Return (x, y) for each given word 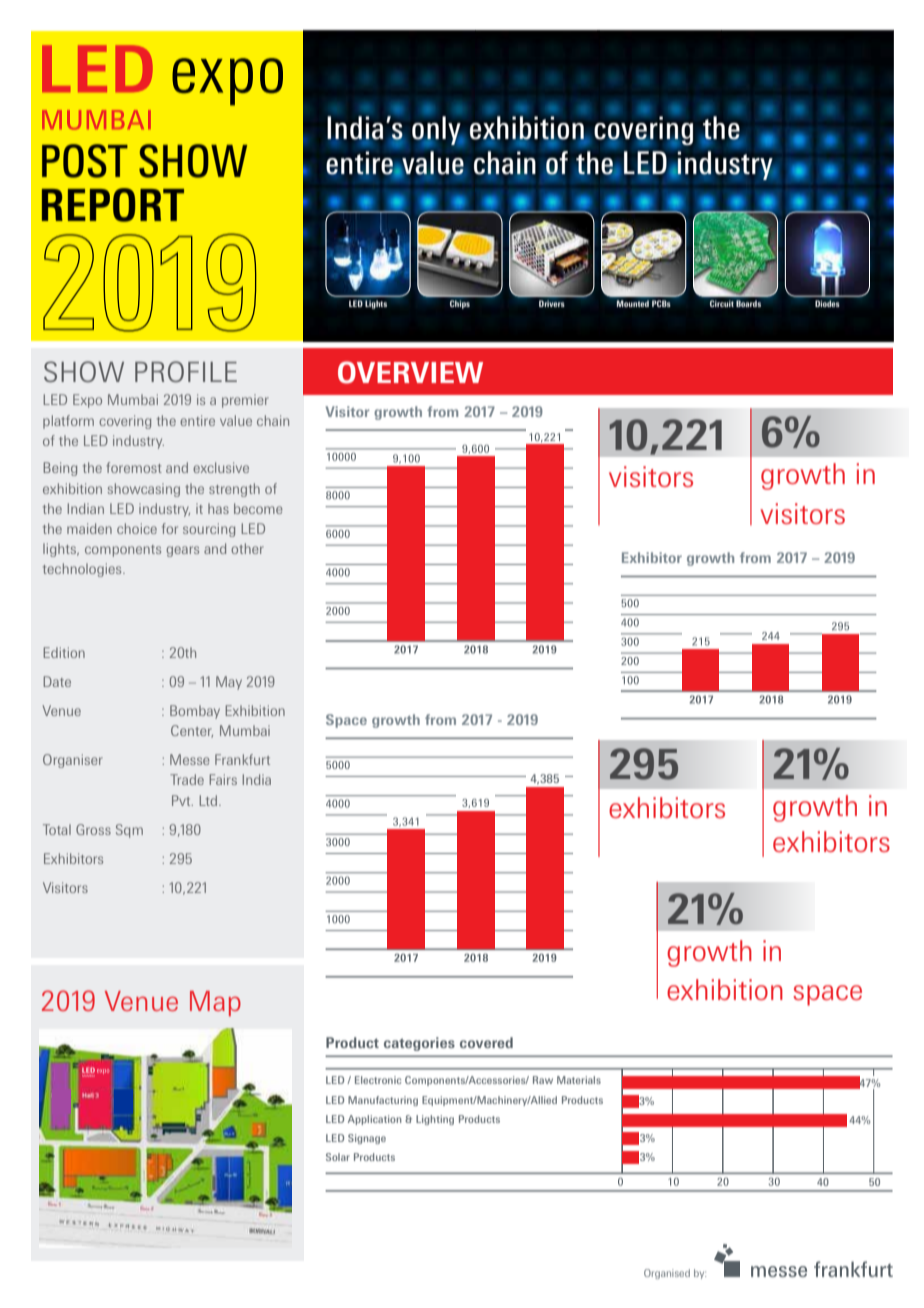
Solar (338, 1157)
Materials (579, 1080)
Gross (93, 829)
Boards (748, 303)
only (437, 130)
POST (85, 161)
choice (137, 528)
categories (419, 1044)
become (258, 508)
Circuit (722, 303)
